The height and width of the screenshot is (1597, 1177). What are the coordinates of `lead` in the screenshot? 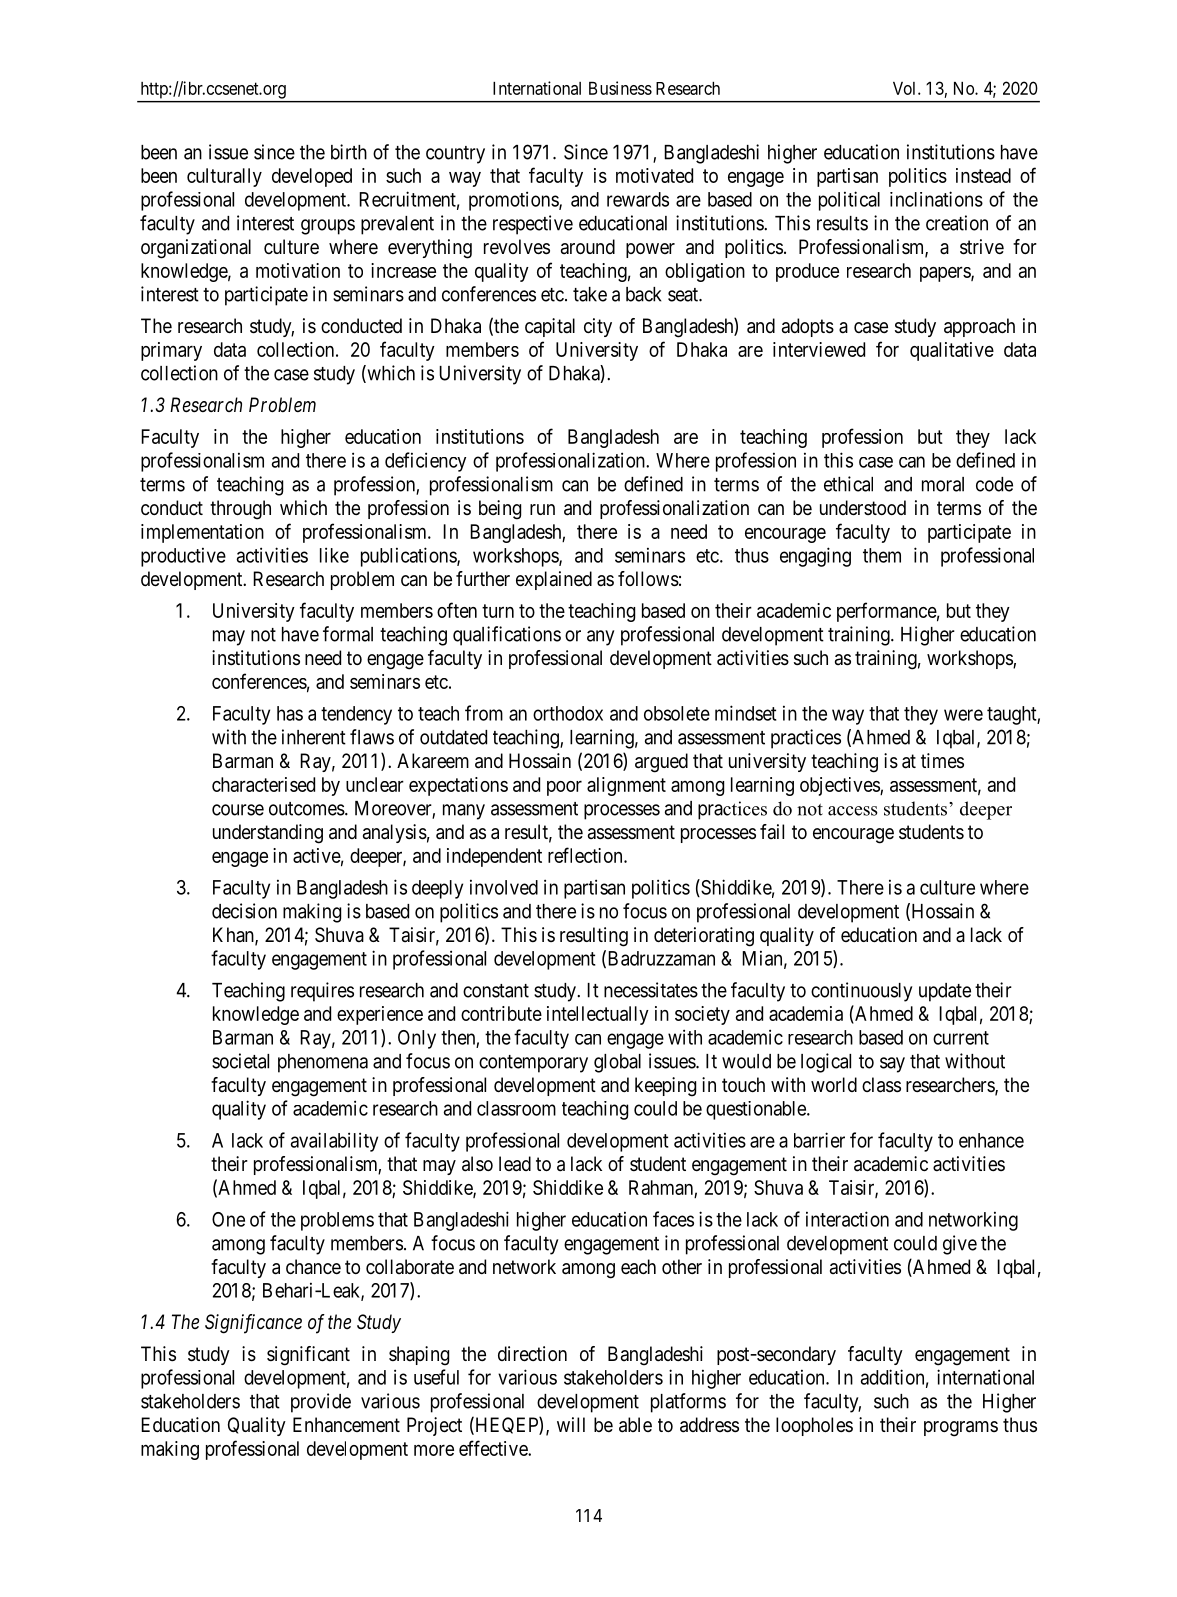 It's located at (515, 1164).
